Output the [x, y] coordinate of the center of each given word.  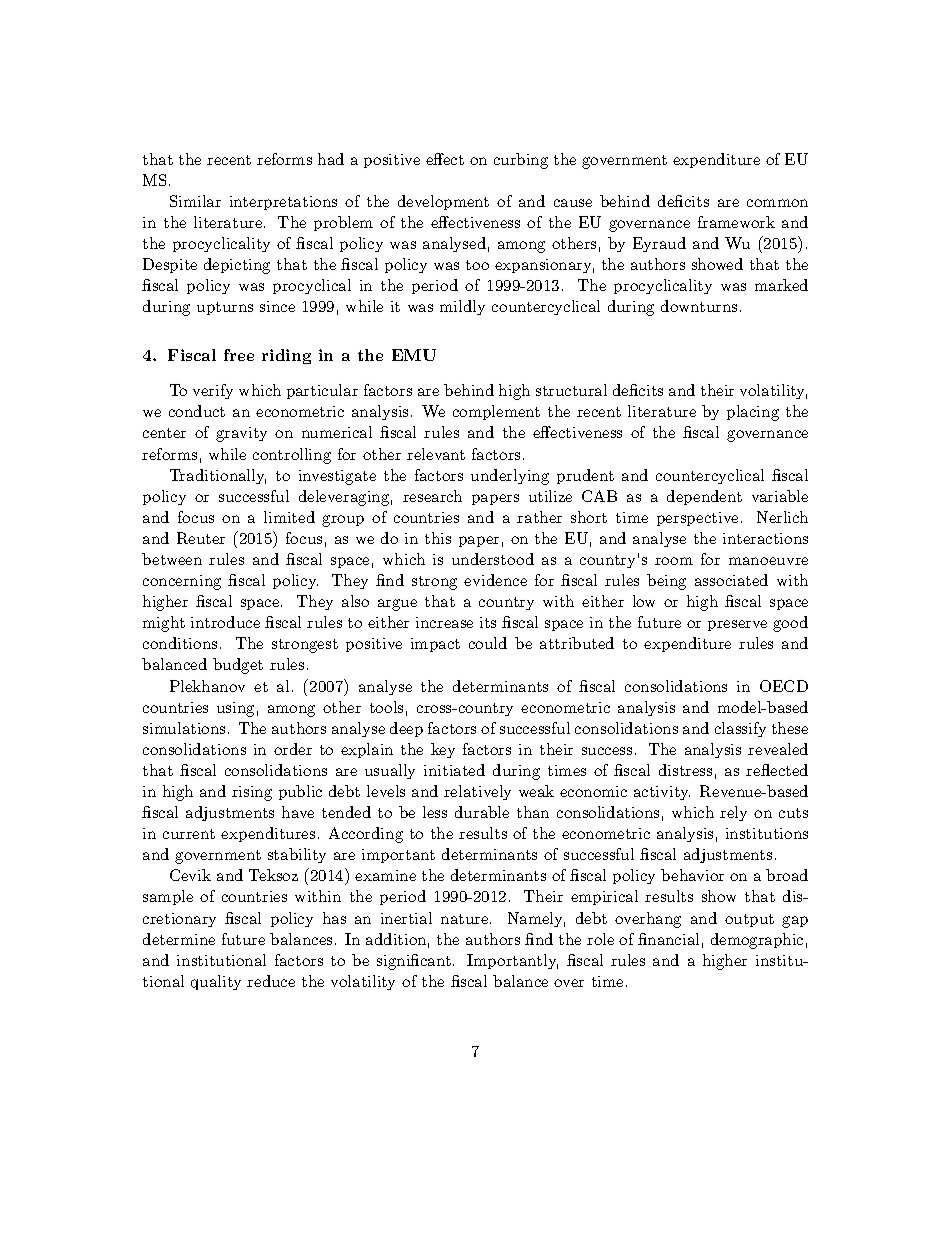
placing [753, 413]
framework [736, 222]
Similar [195, 201]
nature [466, 919]
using [235, 709]
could [488, 643]
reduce [271, 981]
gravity [241, 434]
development [443, 202]
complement [496, 412]
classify [740, 729]
